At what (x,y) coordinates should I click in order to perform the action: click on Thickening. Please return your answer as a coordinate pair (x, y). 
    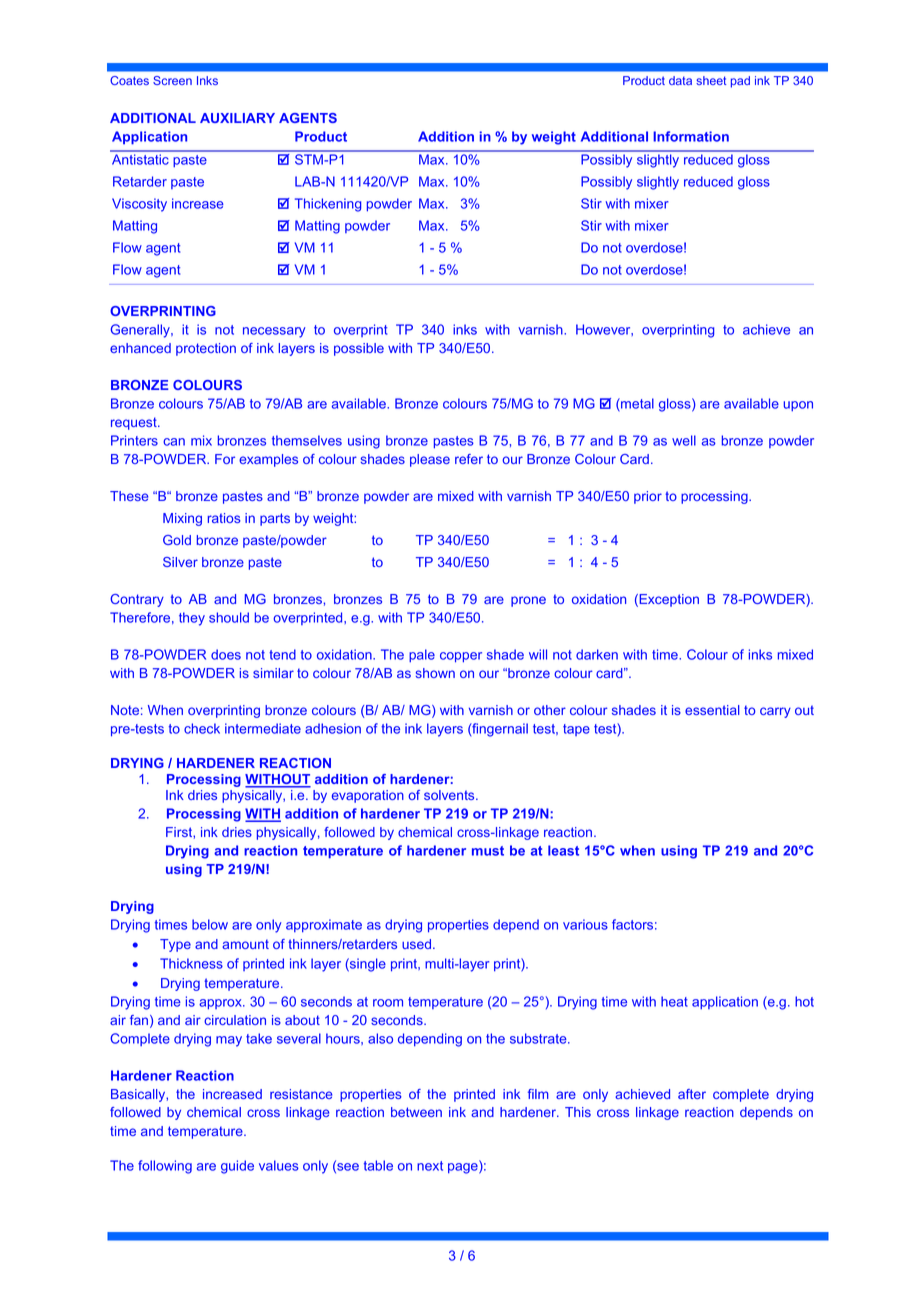
    Looking at the image, I should click on (328, 205).
